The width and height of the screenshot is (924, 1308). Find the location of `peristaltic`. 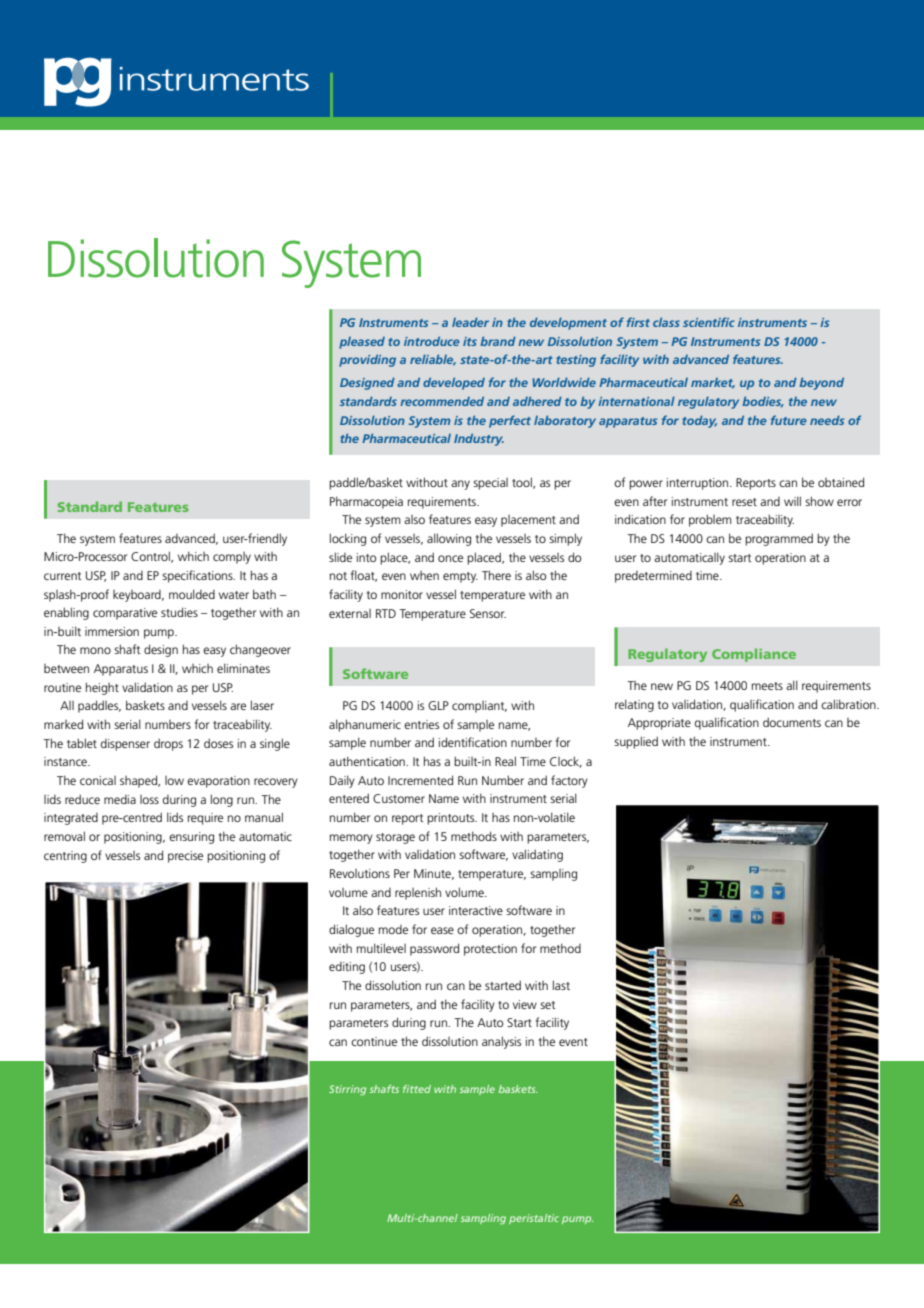

peristaltic is located at coordinates (534, 1219).
